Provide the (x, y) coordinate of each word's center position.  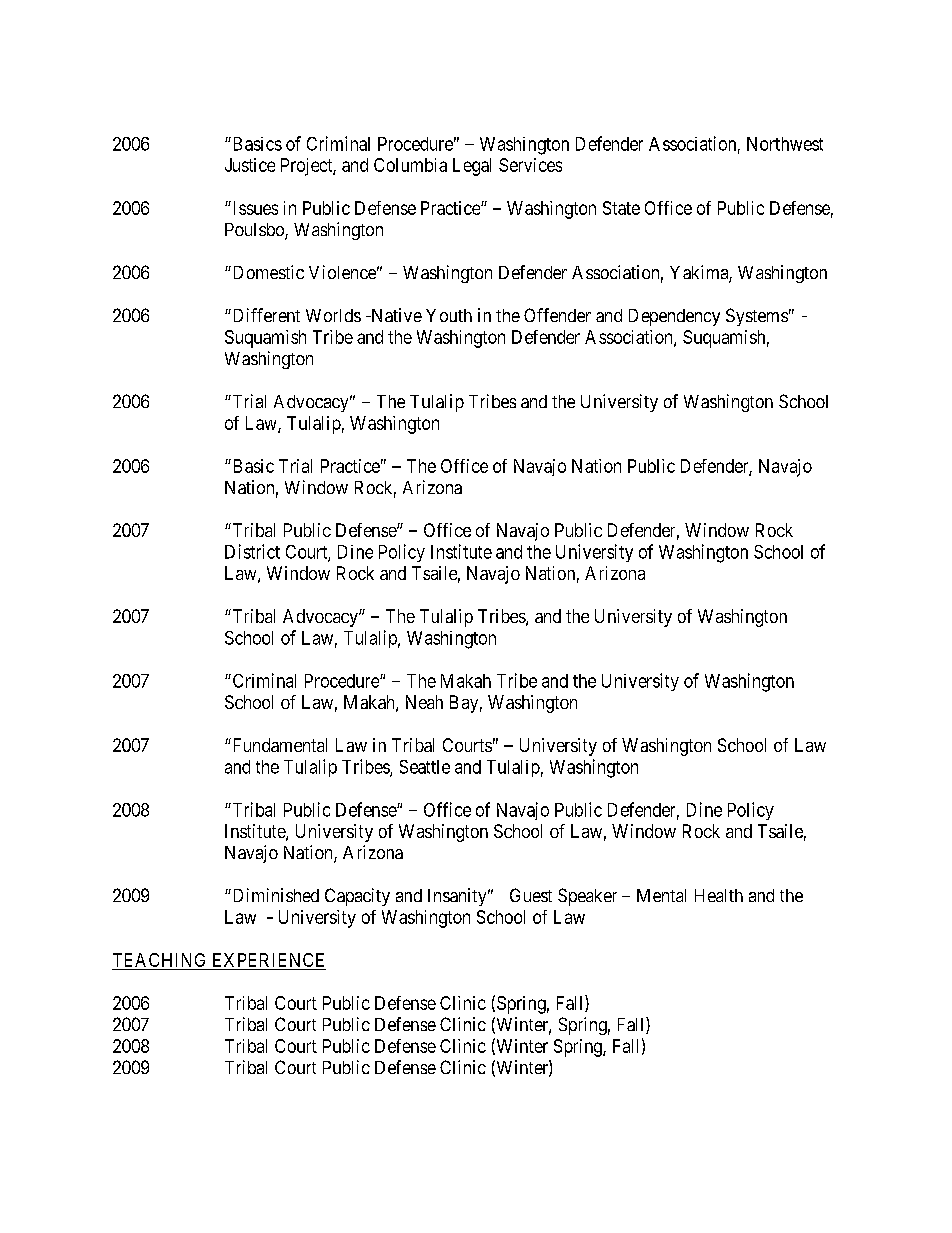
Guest (531, 895)
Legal (472, 167)
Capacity (357, 897)
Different (265, 315)
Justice (250, 165)
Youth (449, 315)
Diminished (274, 895)
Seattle (425, 767)
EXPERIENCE (268, 960)
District (252, 551)
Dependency (674, 317)
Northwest (785, 144)
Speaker (587, 897)
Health (719, 895)
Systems (757, 317)
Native (395, 315)
